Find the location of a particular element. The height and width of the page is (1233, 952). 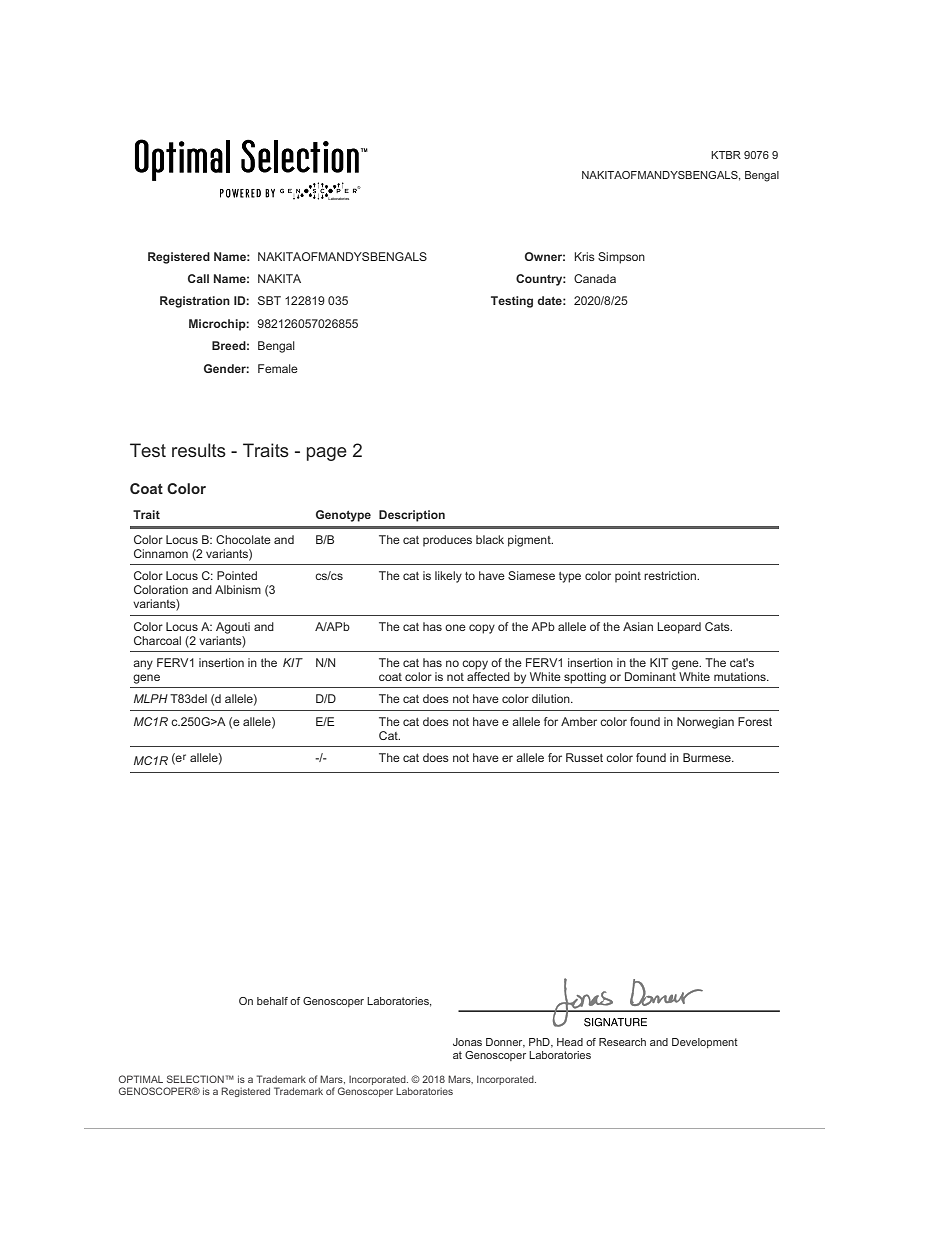

Agouti is located at coordinates (233, 628).
